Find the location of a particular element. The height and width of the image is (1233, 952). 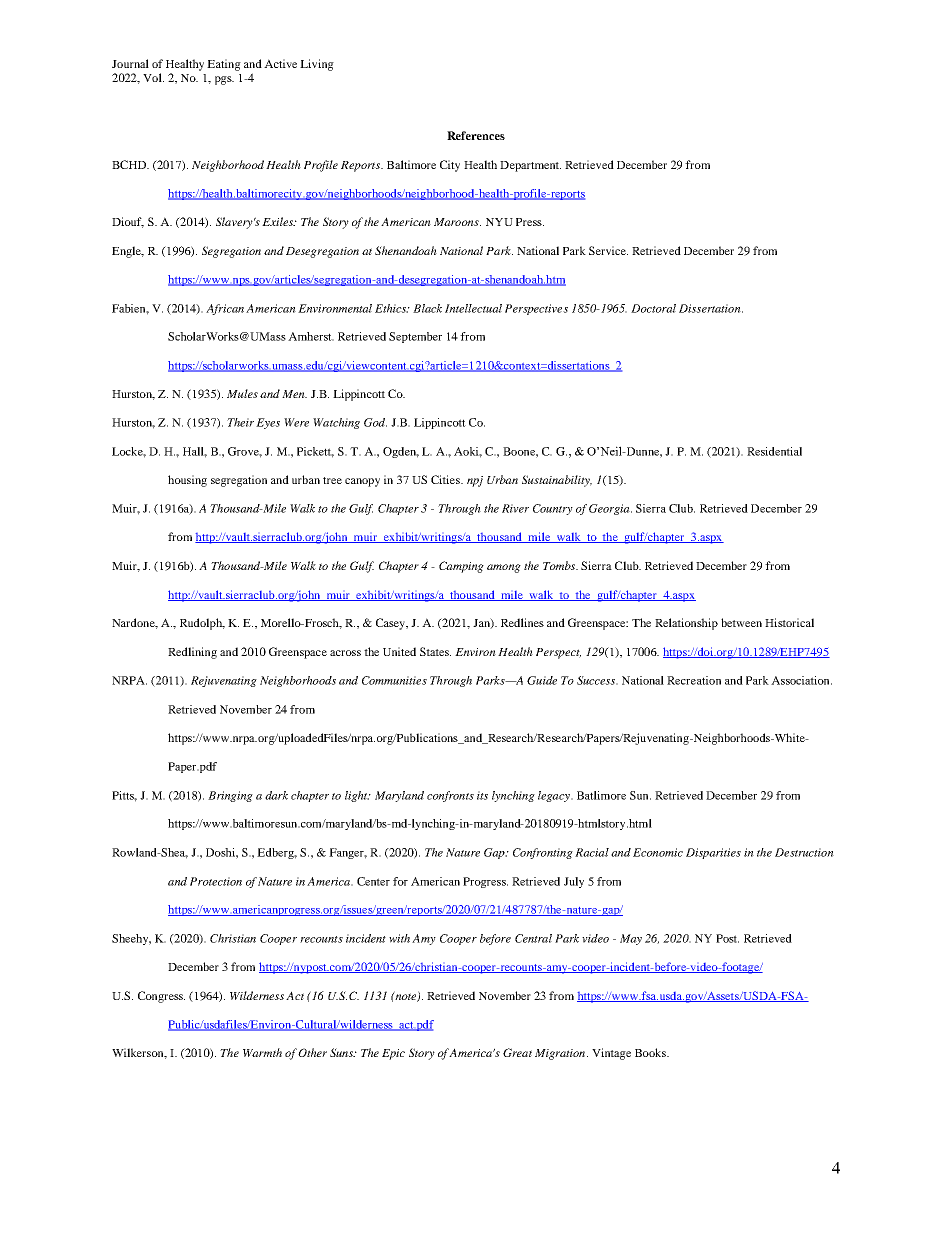

Recreation is located at coordinates (694, 680).
